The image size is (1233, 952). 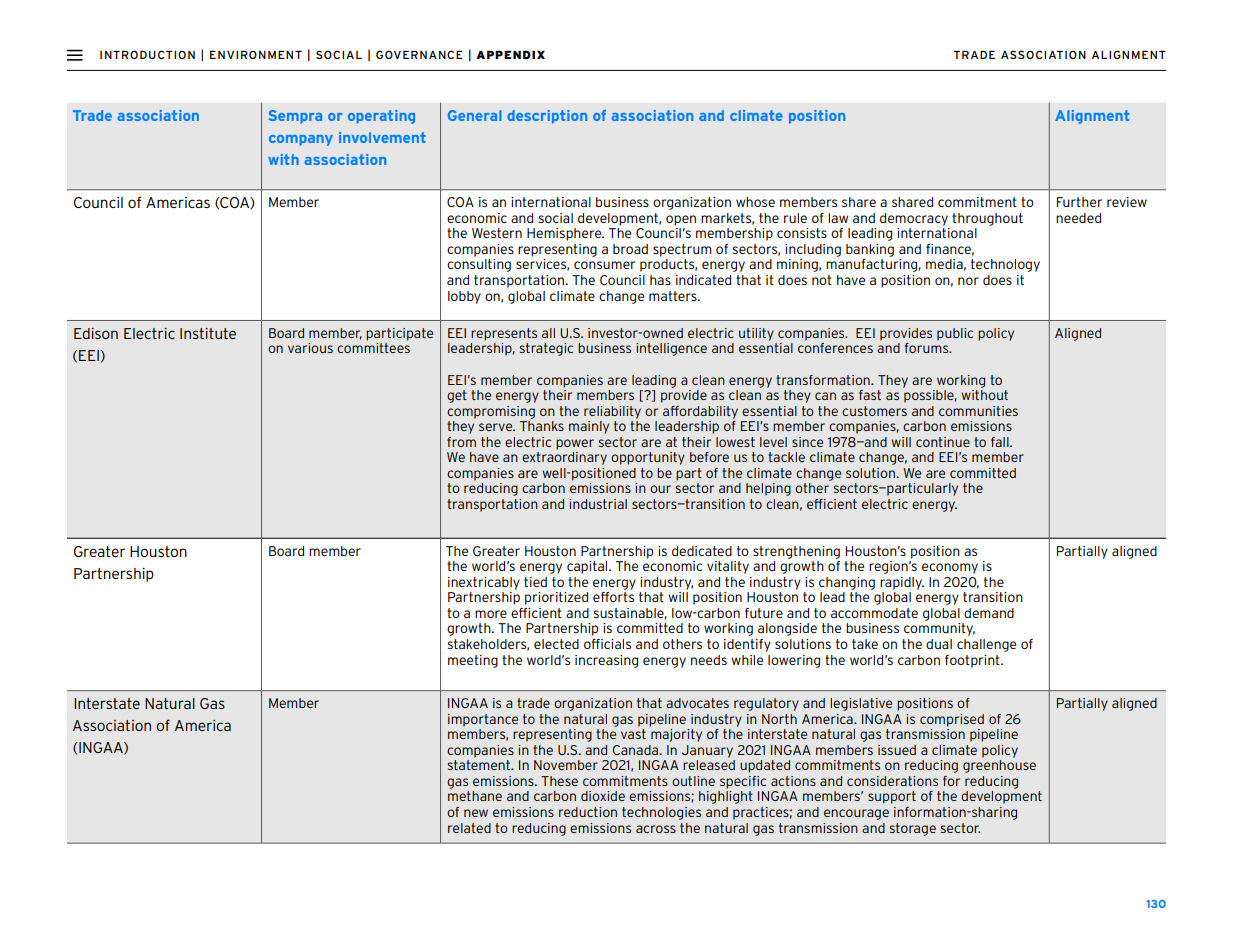 What do you see at coordinates (671, 349) in the screenshot?
I see `intelligence` at bounding box center [671, 349].
